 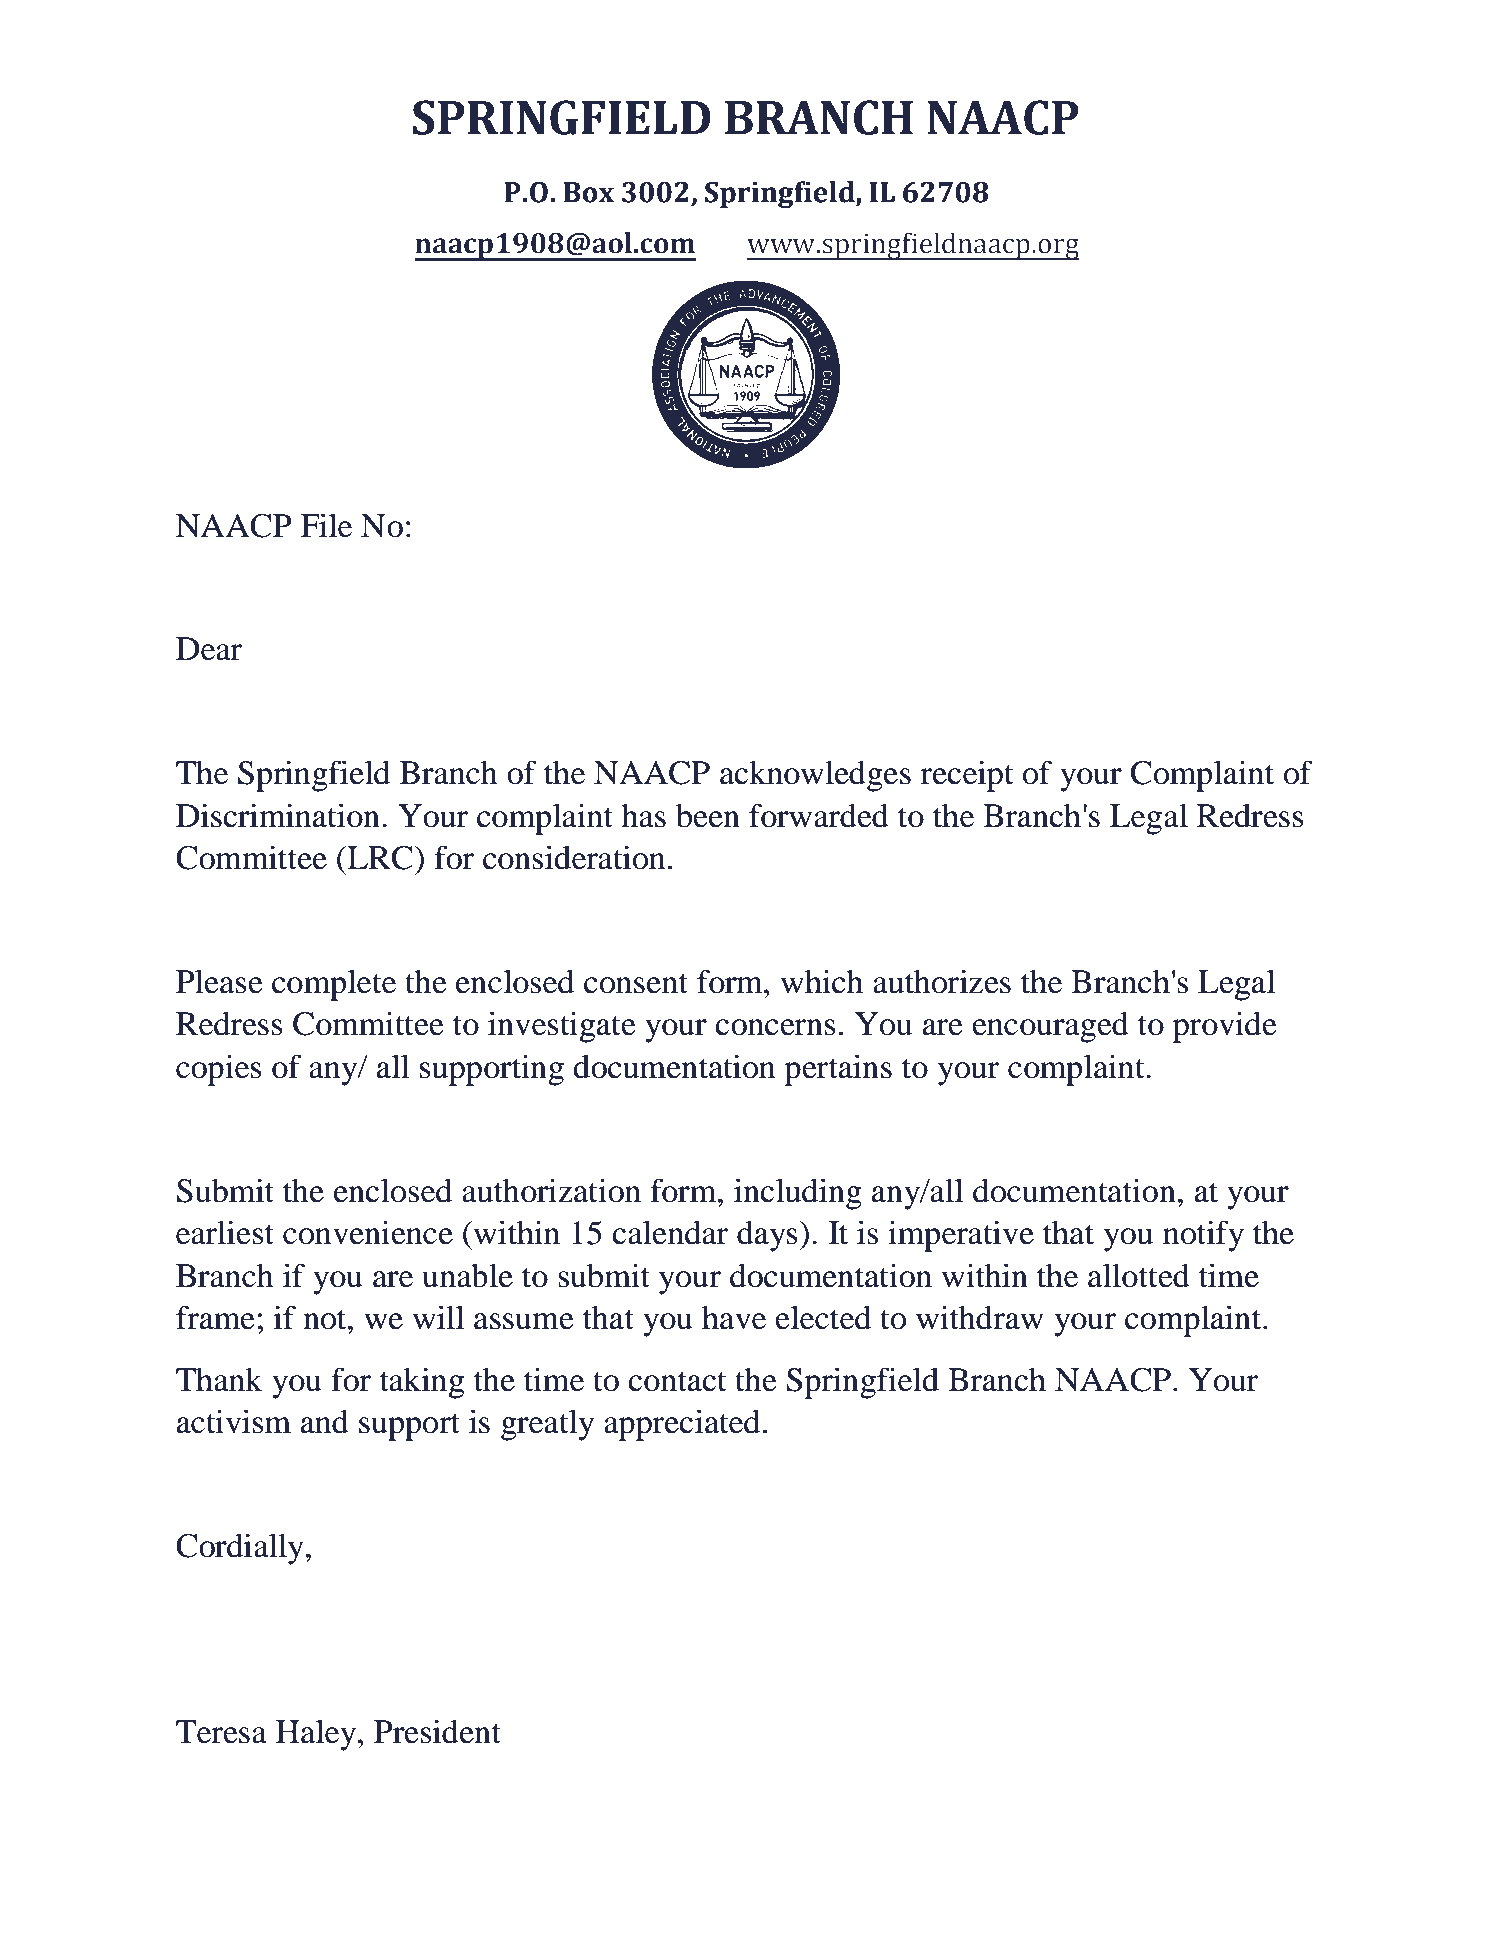 I want to click on Box, so click(x=588, y=192).
